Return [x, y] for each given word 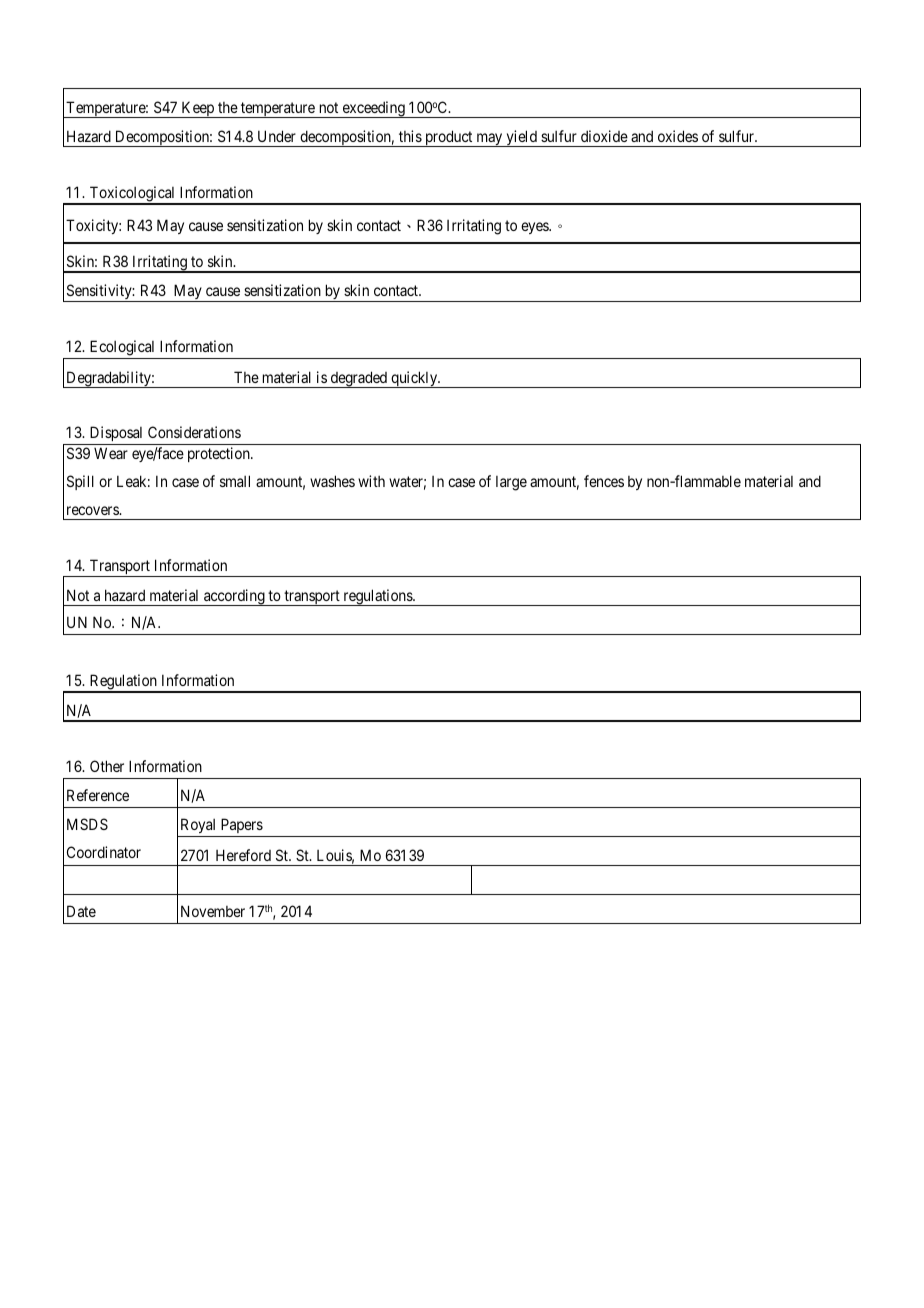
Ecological [122, 348]
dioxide [604, 136]
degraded [359, 379]
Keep [198, 109]
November [213, 911]
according [234, 597]
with [371, 481]
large [511, 483]
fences [604, 481]
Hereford [243, 855]
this [410, 136]
